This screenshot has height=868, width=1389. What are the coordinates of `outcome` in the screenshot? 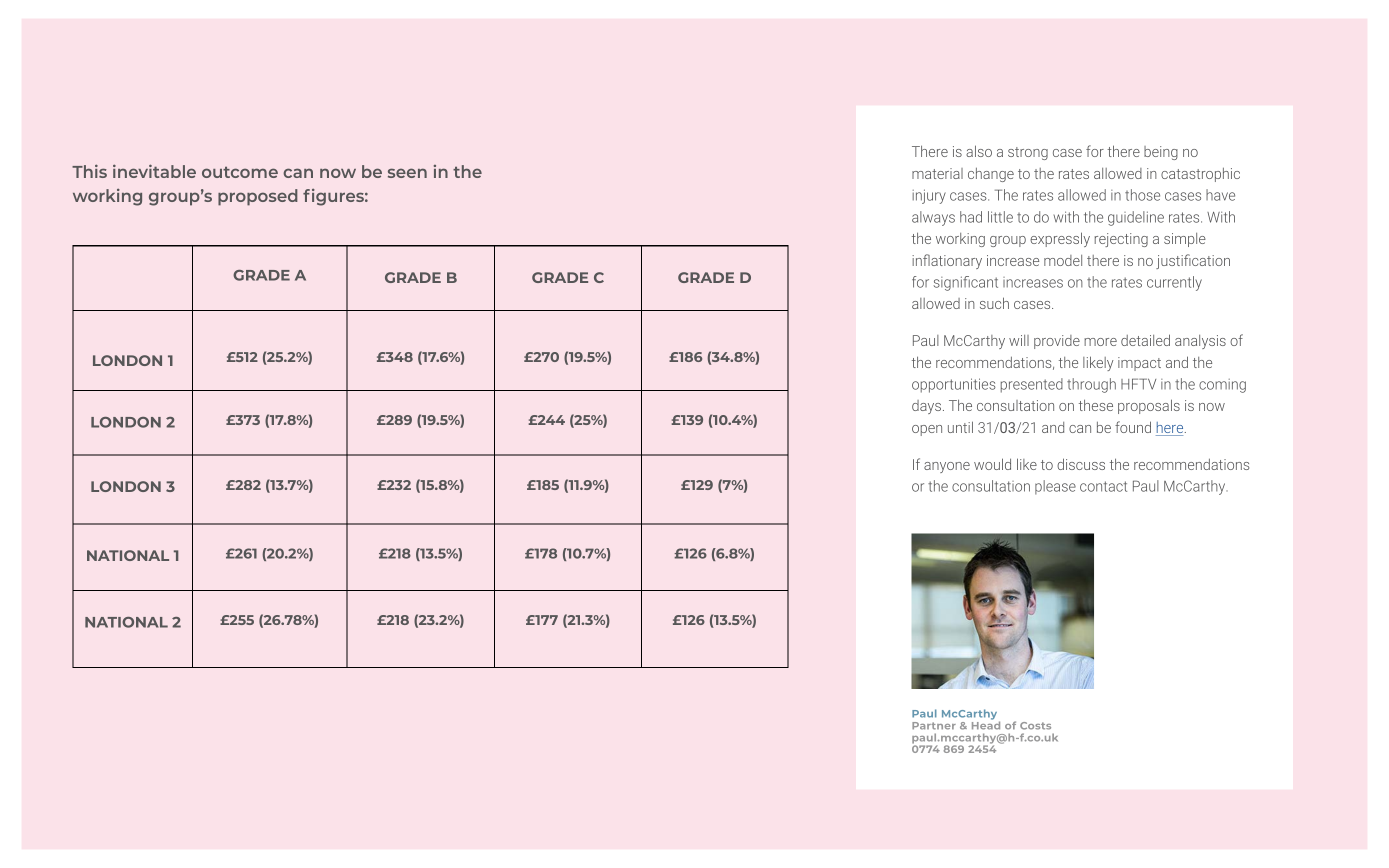 It's located at (240, 172).
